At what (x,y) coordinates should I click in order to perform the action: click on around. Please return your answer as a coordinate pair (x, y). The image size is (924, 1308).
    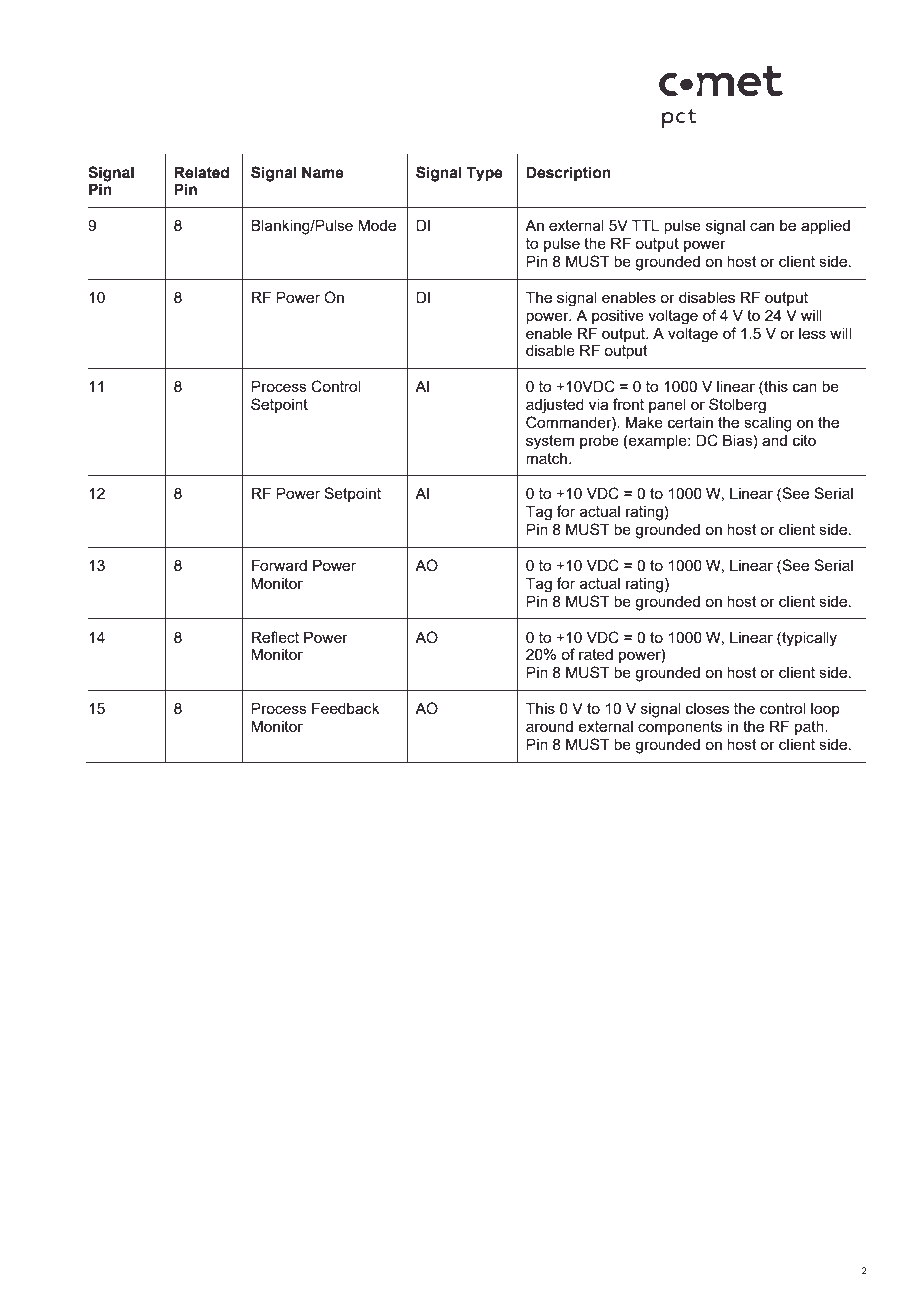
    Looking at the image, I should click on (549, 726).
